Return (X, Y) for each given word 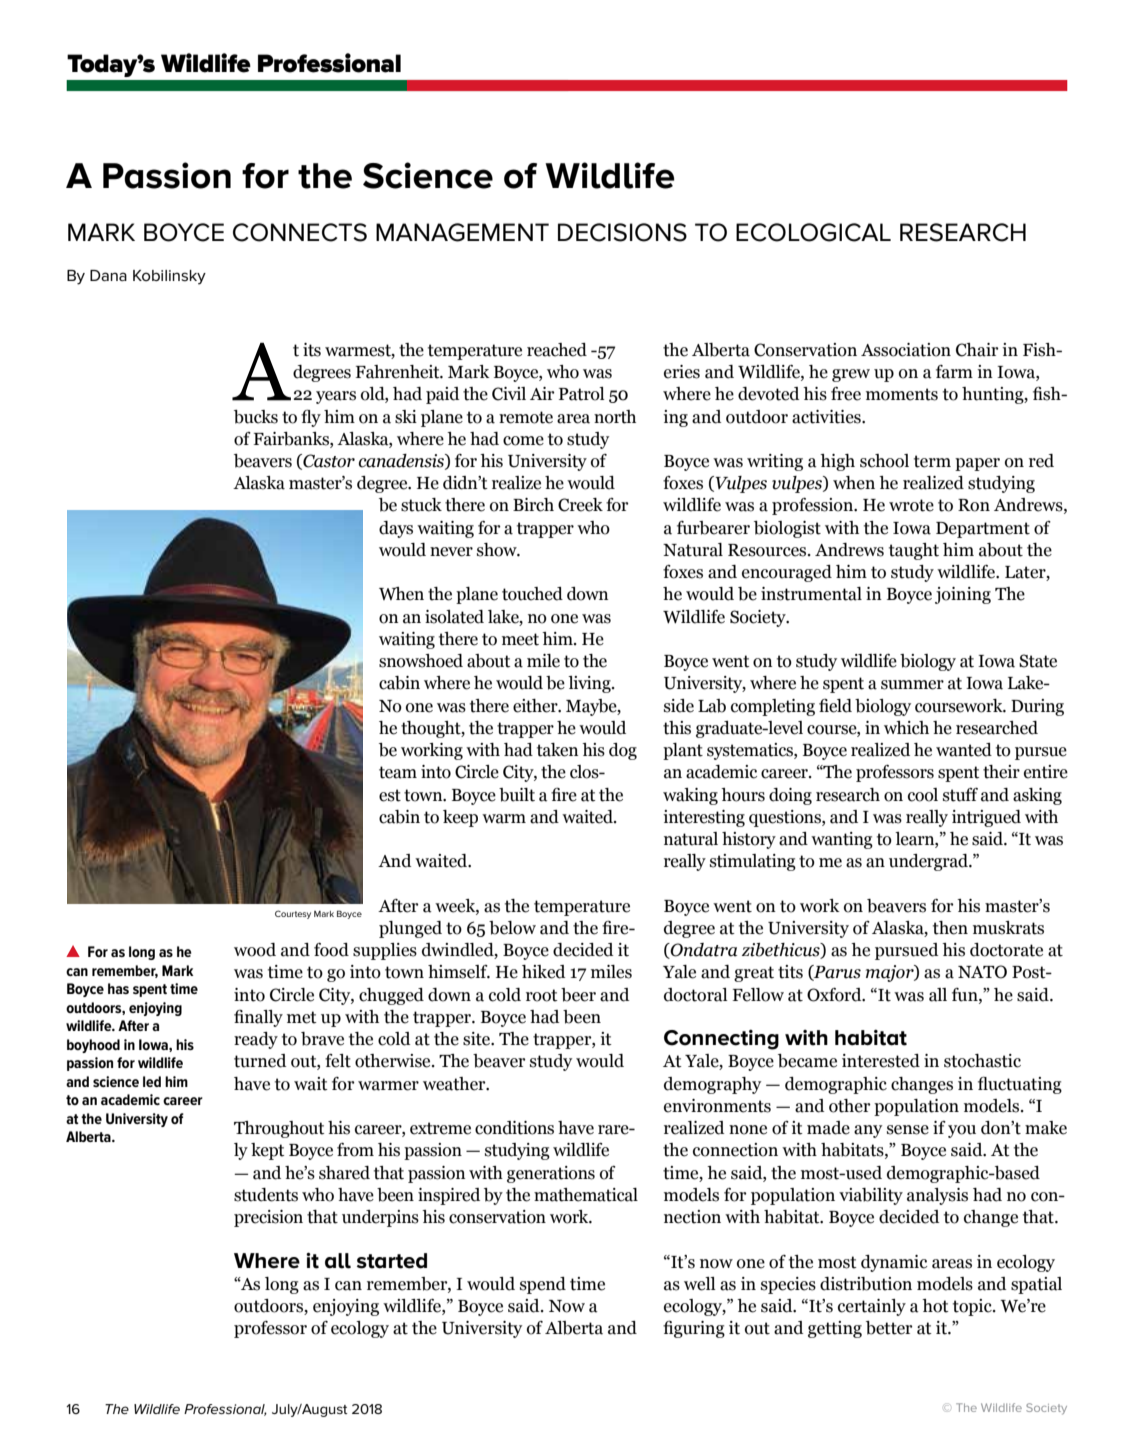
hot (935, 1306)
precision (268, 1218)
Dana (108, 275)
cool (923, 795)
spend (543, 1285)
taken (557, 750)
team (398, 772)
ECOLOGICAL (813, 232)
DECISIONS (622, 232)
